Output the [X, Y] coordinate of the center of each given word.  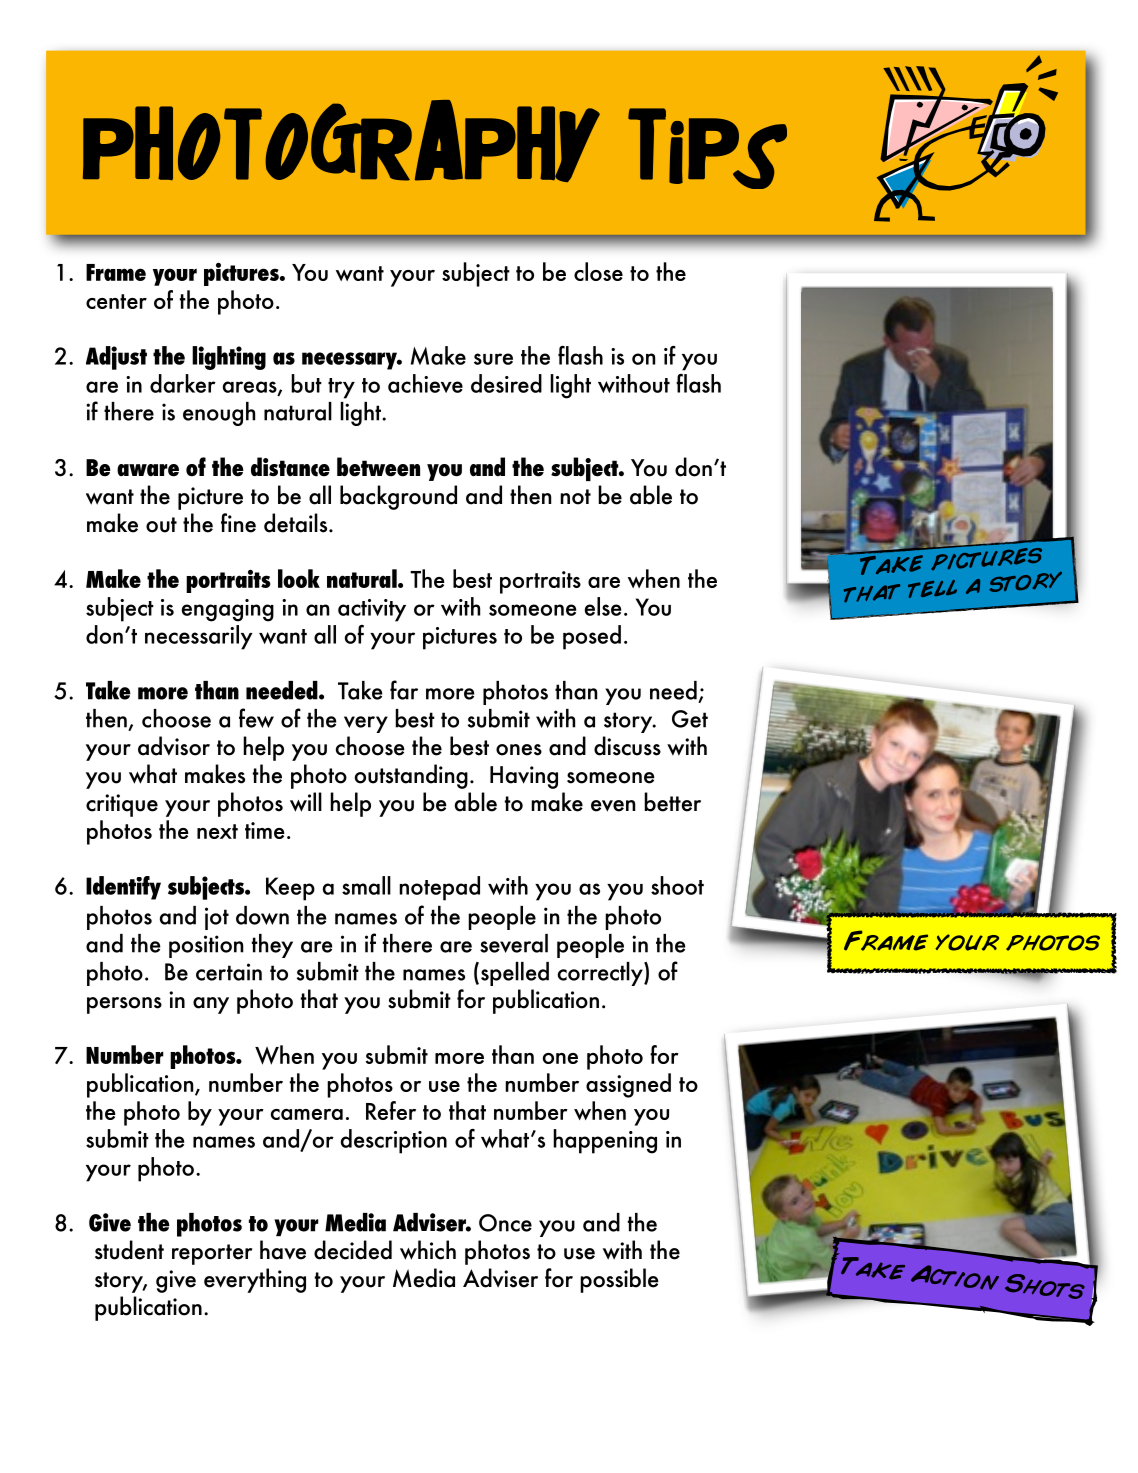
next [217, 831]
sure [493, 359]
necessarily [198, 637]
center [116, 301]
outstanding [411, 776]
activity [372, 610]
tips [707, 148]
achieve [425, 383]
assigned [628, 1085]
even [613, 806]
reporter [212, 1254]
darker [183, 383]
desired [506, 383]
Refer [391, 1110]
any [211, 1005]
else [603, 606]
